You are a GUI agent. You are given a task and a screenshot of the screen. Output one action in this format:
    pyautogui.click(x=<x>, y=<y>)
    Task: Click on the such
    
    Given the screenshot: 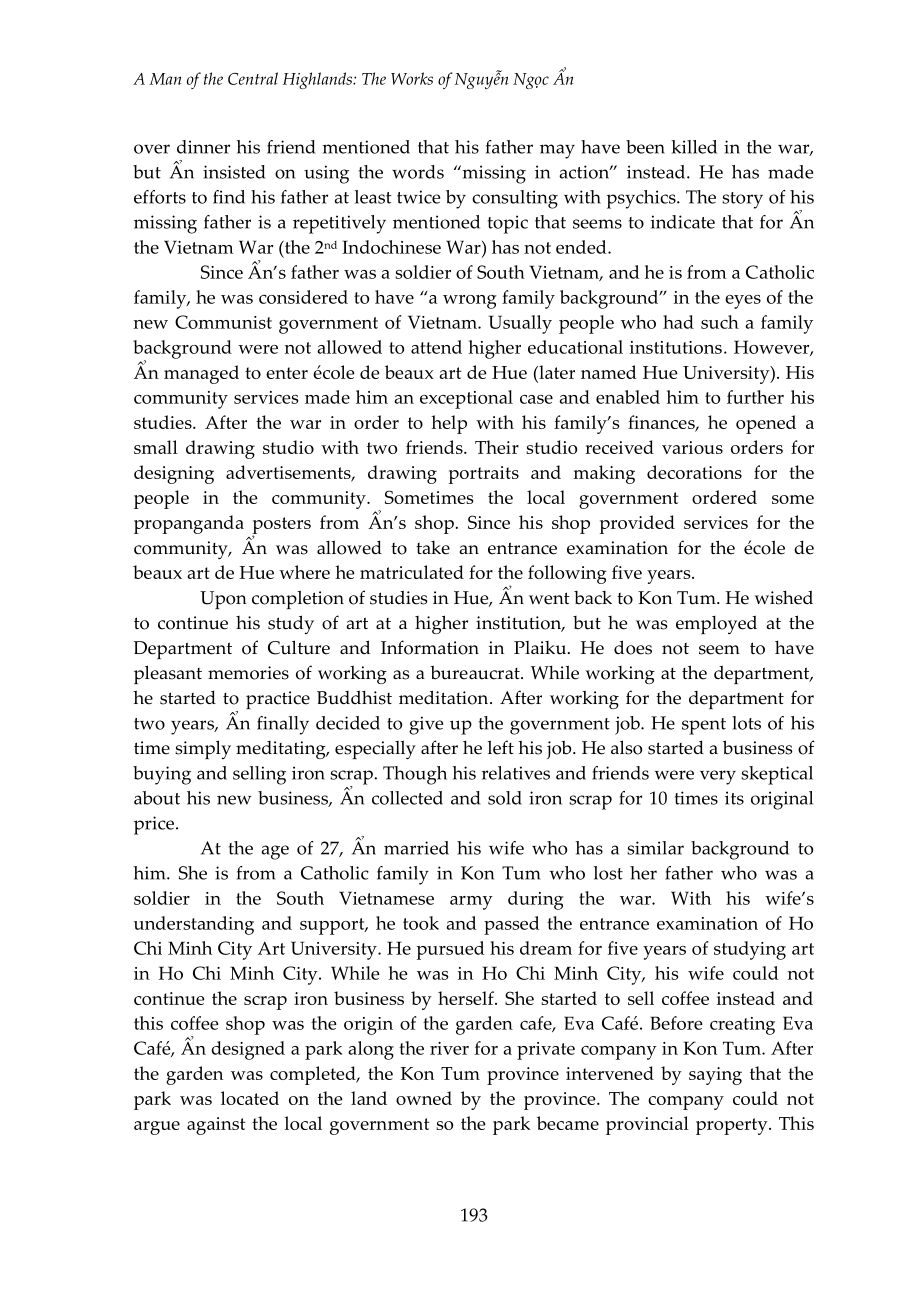 What is the action you would take?
    pyautogui.click(x=720, y=322)
